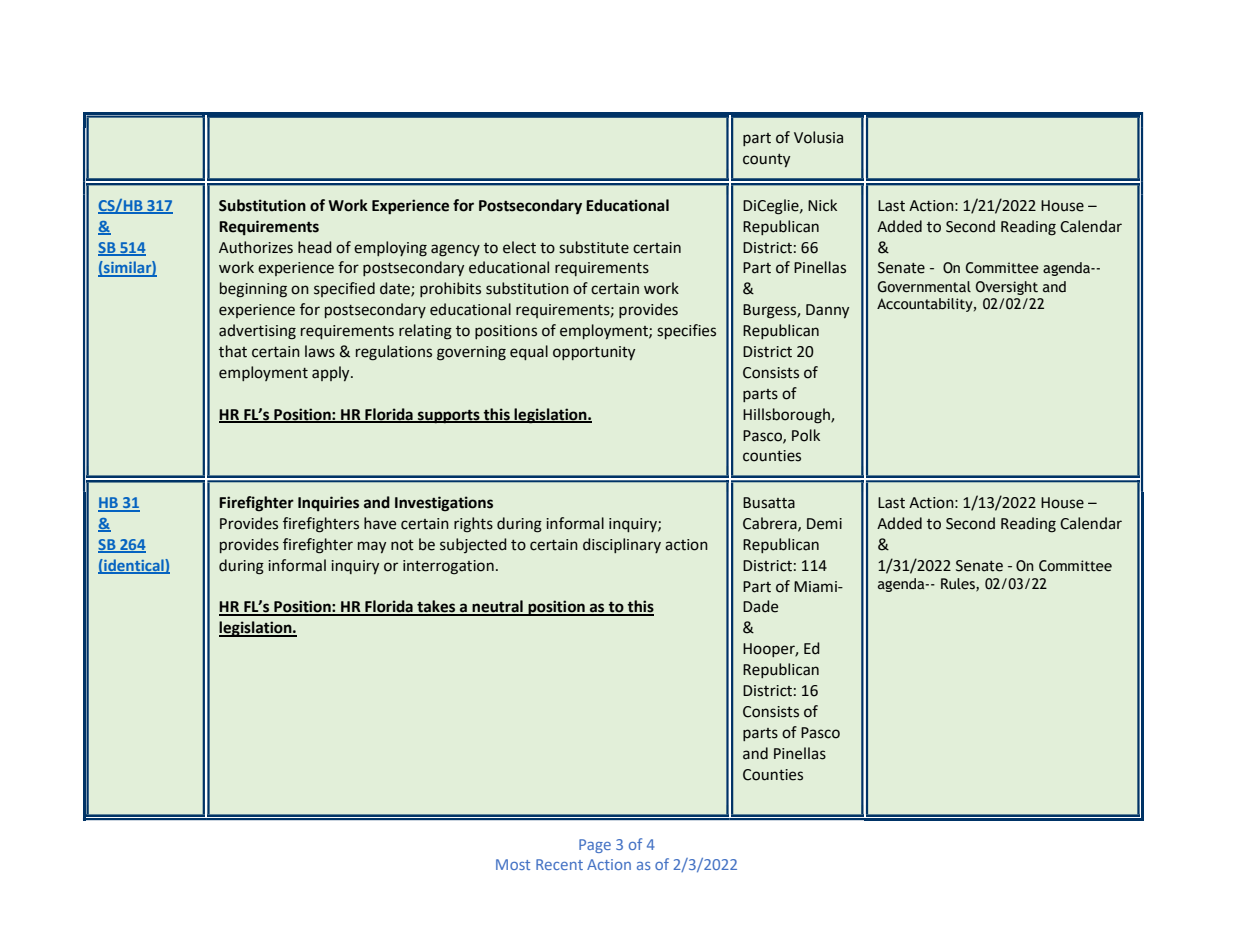 This screenshot has width=1233, height=952. Describe the element at coordinates (594, 247) in the screenshot. I see `substitute` at that location.
